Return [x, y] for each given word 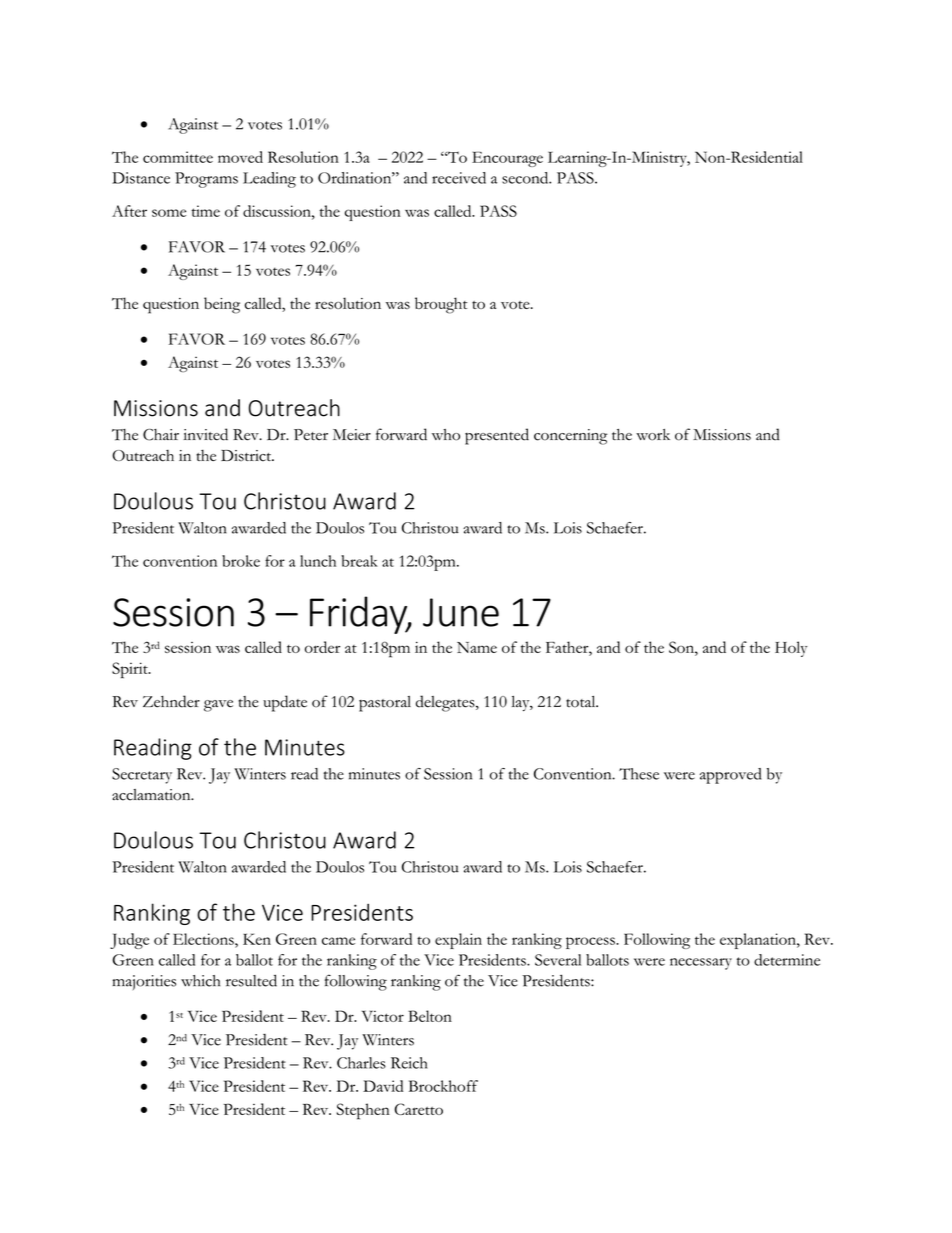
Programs [206, 180]
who [446, 435]
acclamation [152, 795]
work [653, 435]
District [247, 456]
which [200, 981]
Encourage [507, 159]
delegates [446, 703]
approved [730, 776]
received [459, 178]
